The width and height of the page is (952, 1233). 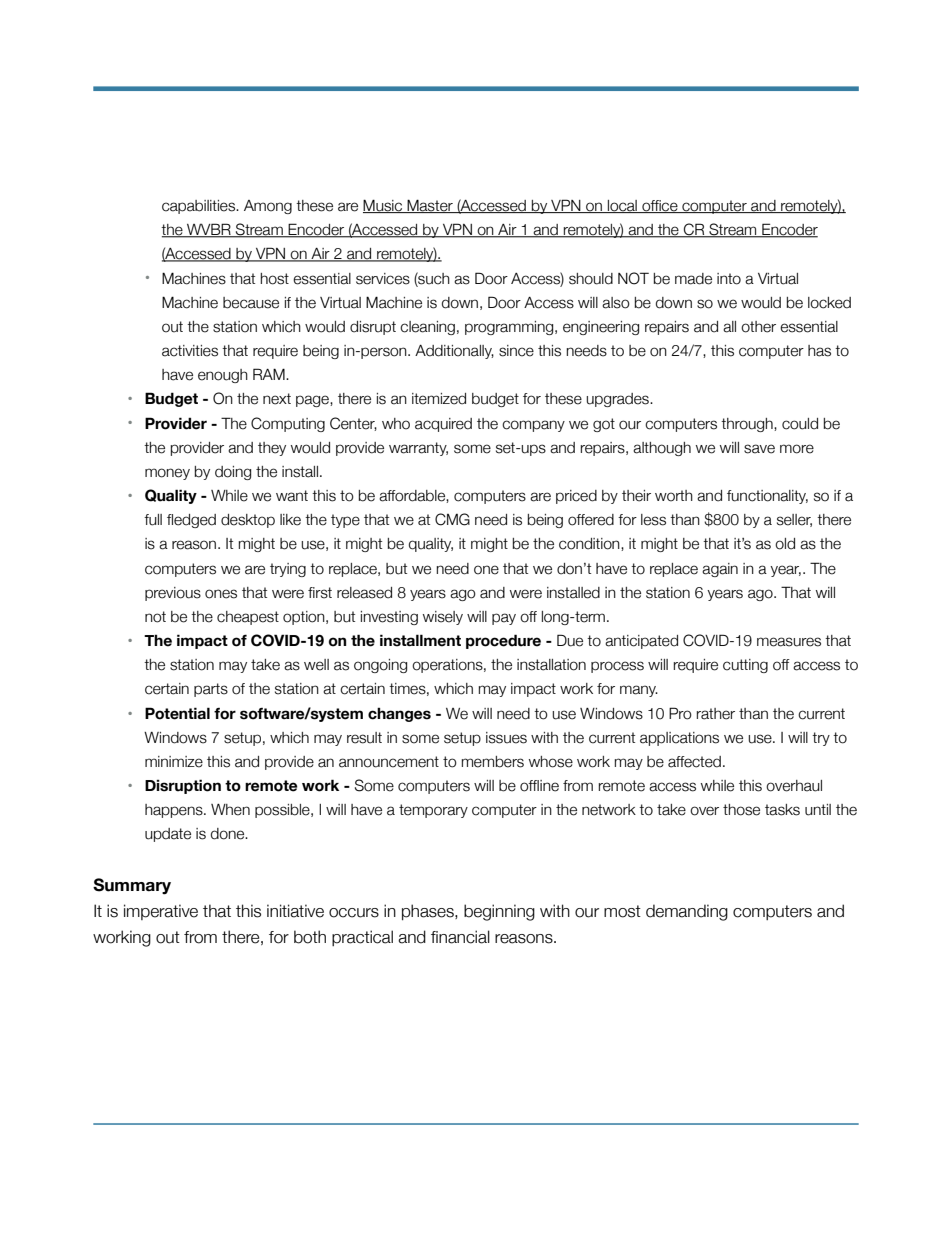 I want to click on doing, so click(x=233, y=473).
